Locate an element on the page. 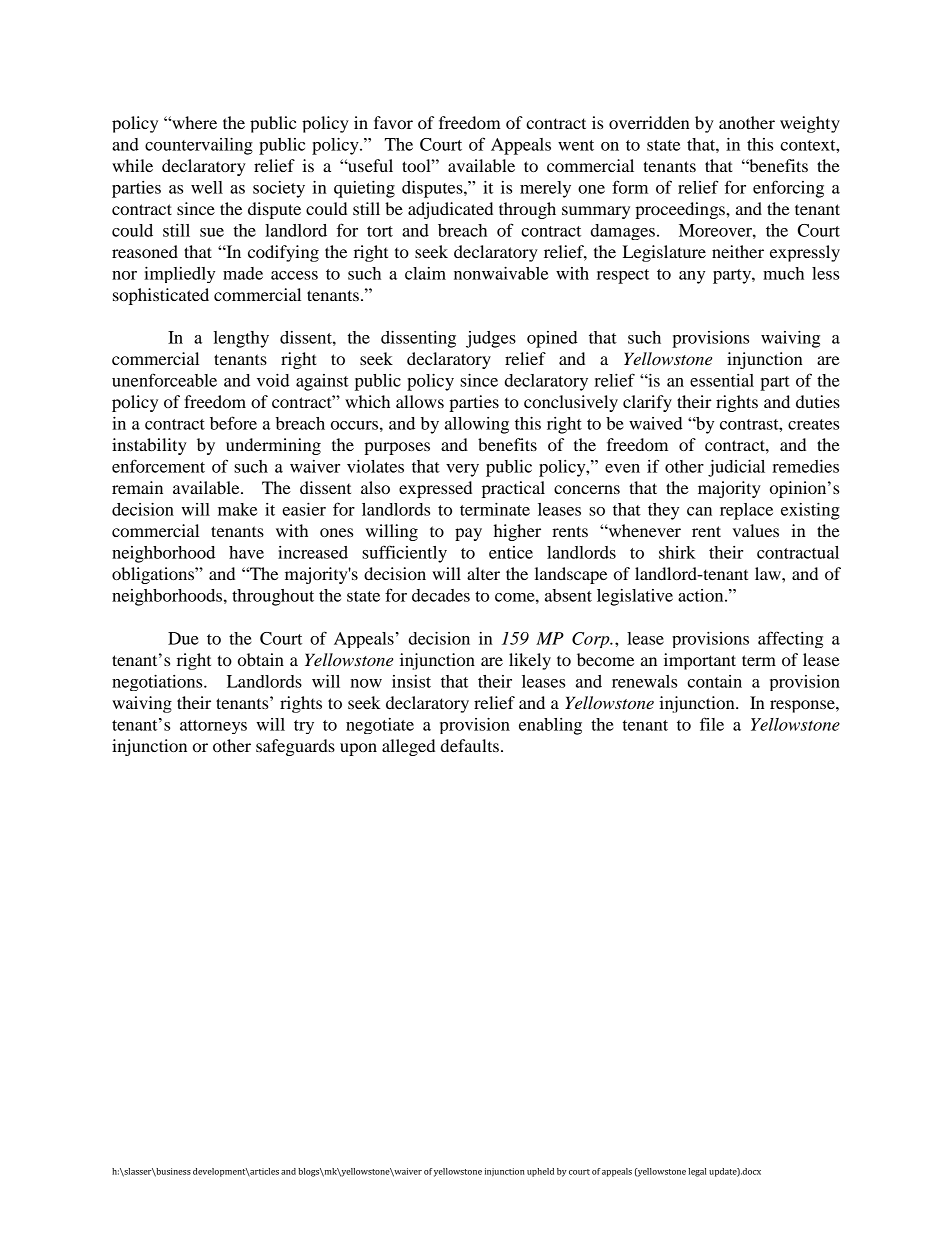 Image resolution: width=952 pixels, height=1233 pixels. weighty is located at coordinates (810, 124).
